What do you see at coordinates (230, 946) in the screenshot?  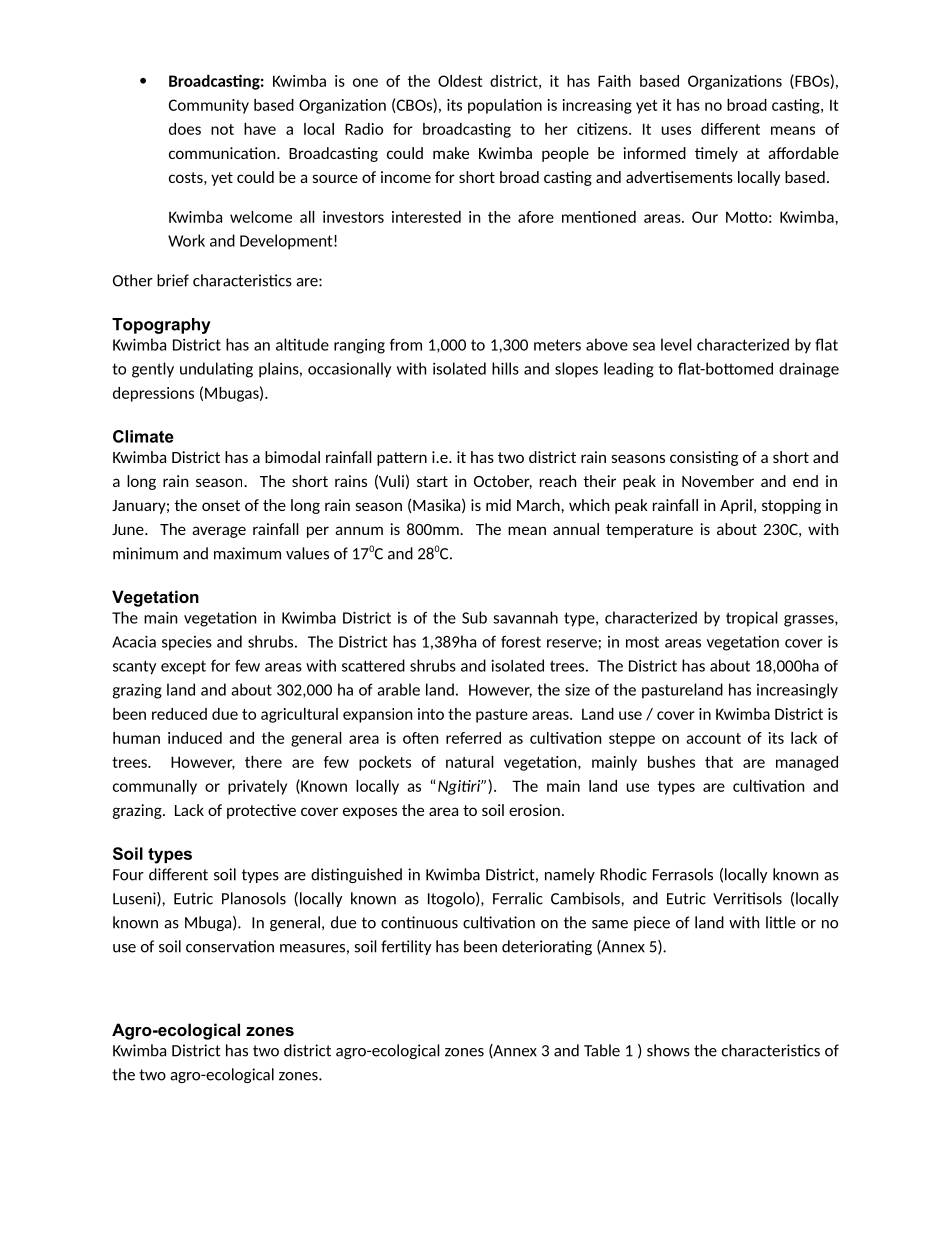 I see `conservation` at bounding box center [230, 946].
